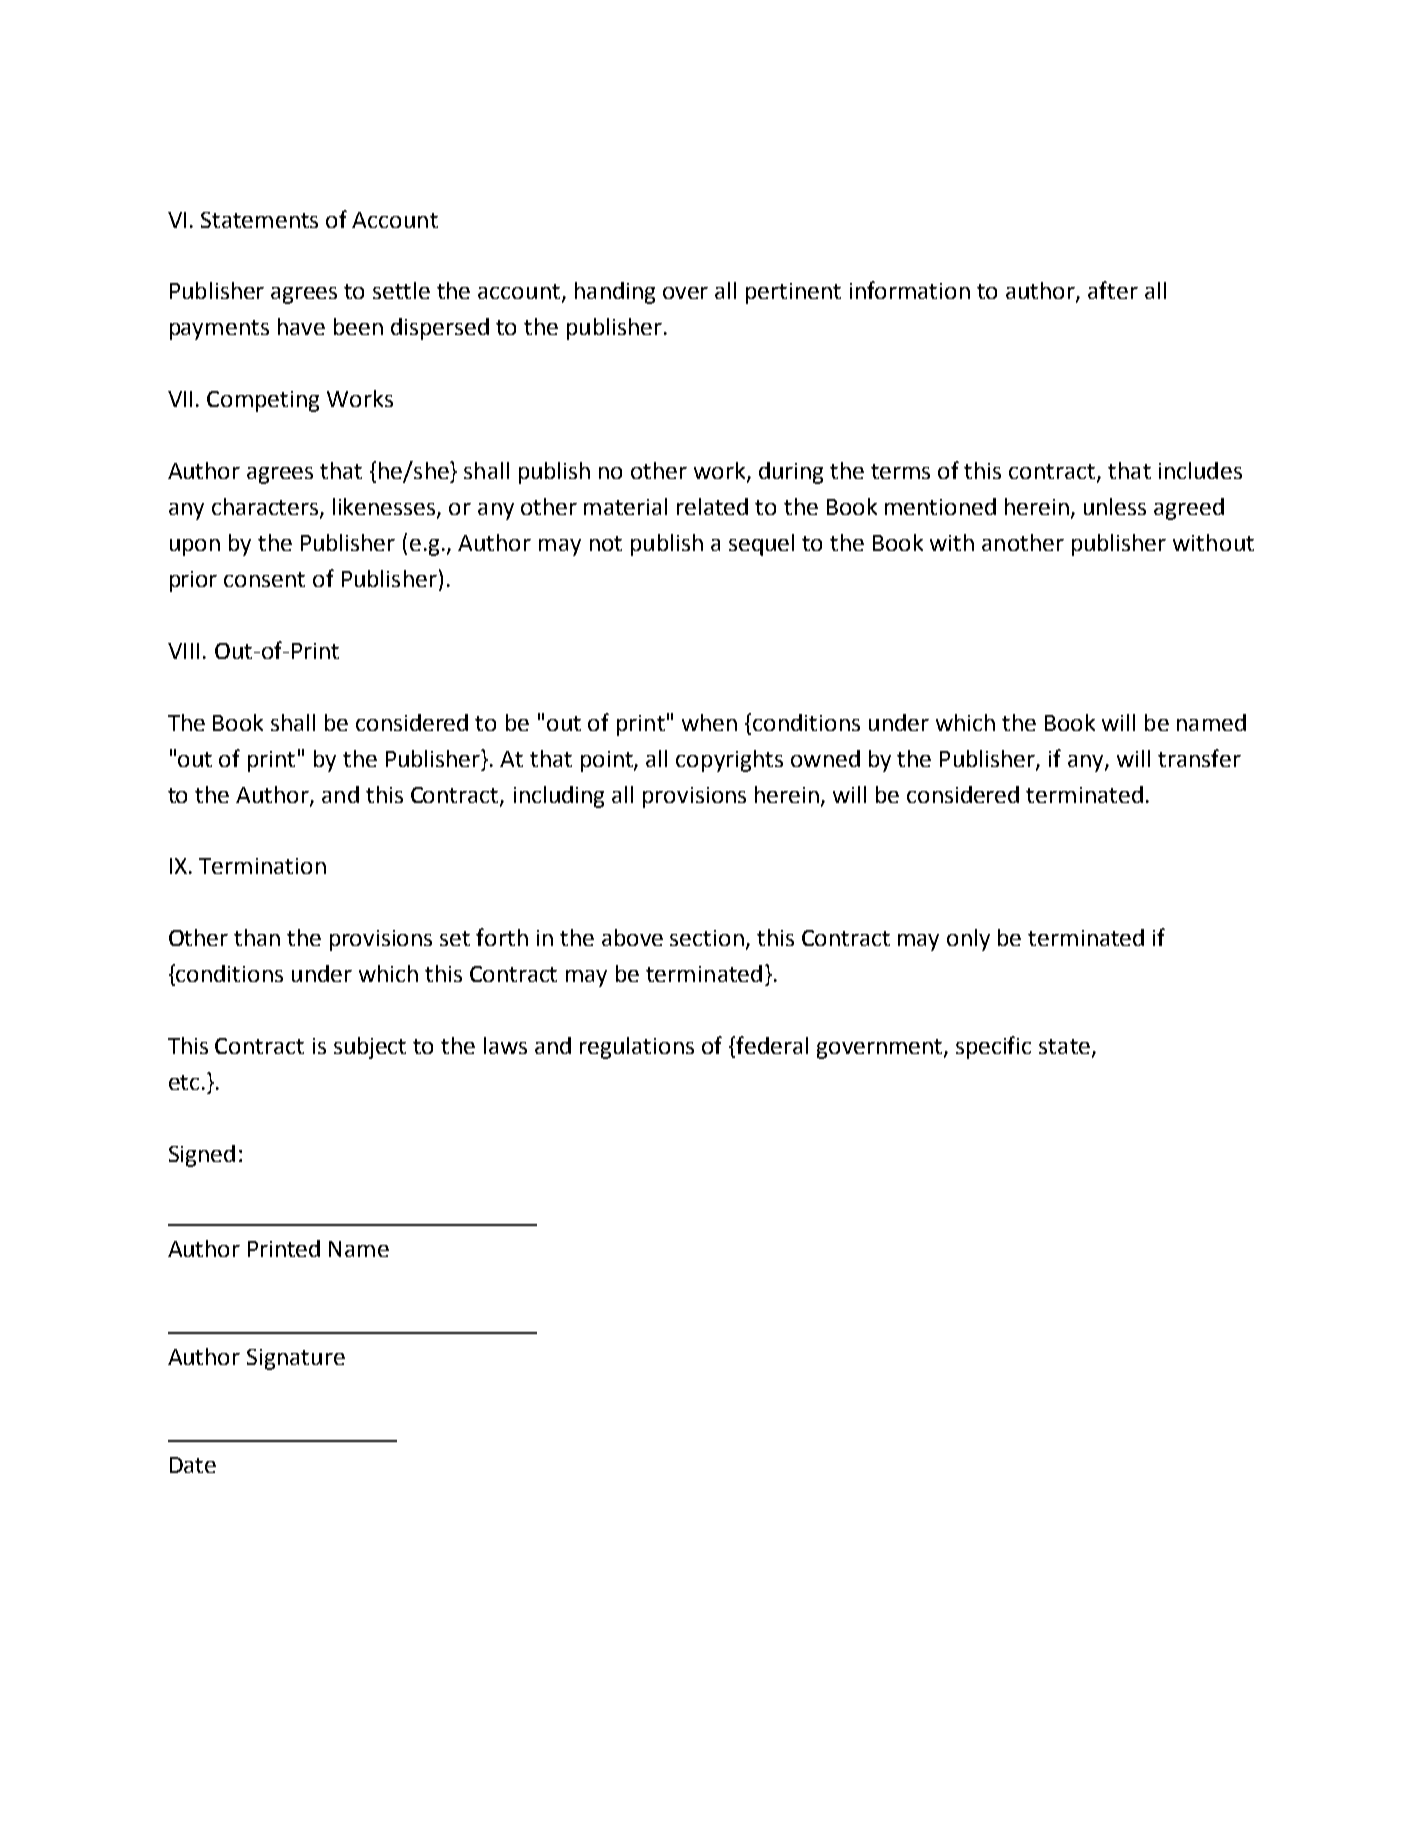  What do you see at coordinates (615, 293) in the screenshot?
I see `handing` at bounding box center [615, 293].
